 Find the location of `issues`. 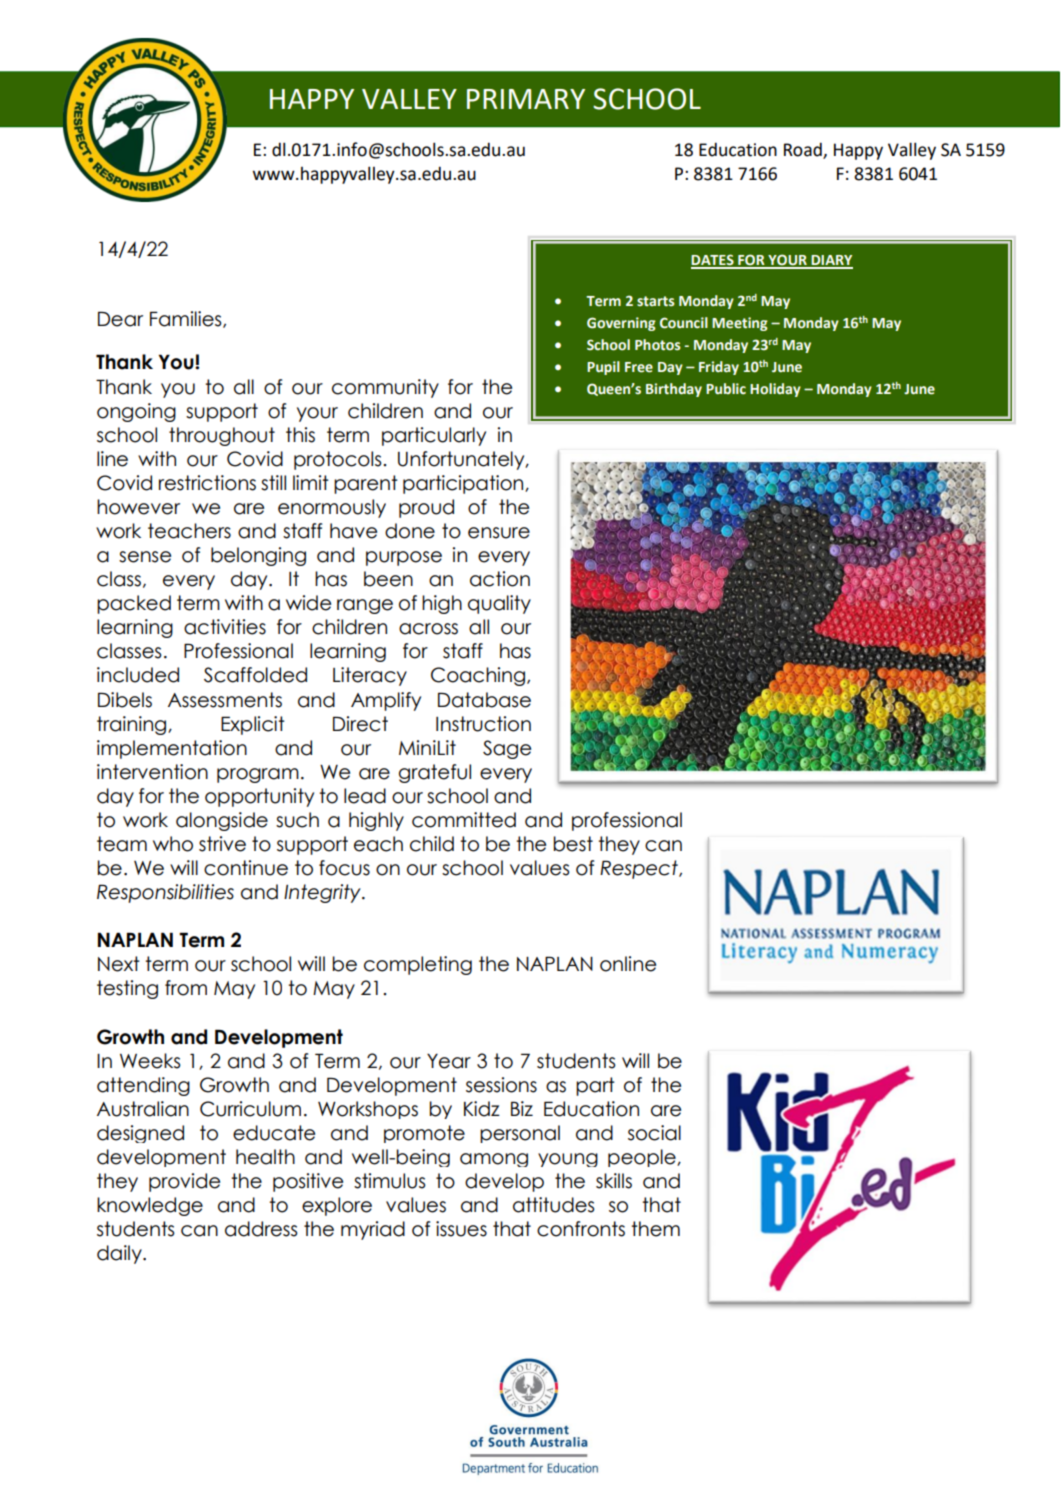

issues is located at coordinates (461, 1229).
